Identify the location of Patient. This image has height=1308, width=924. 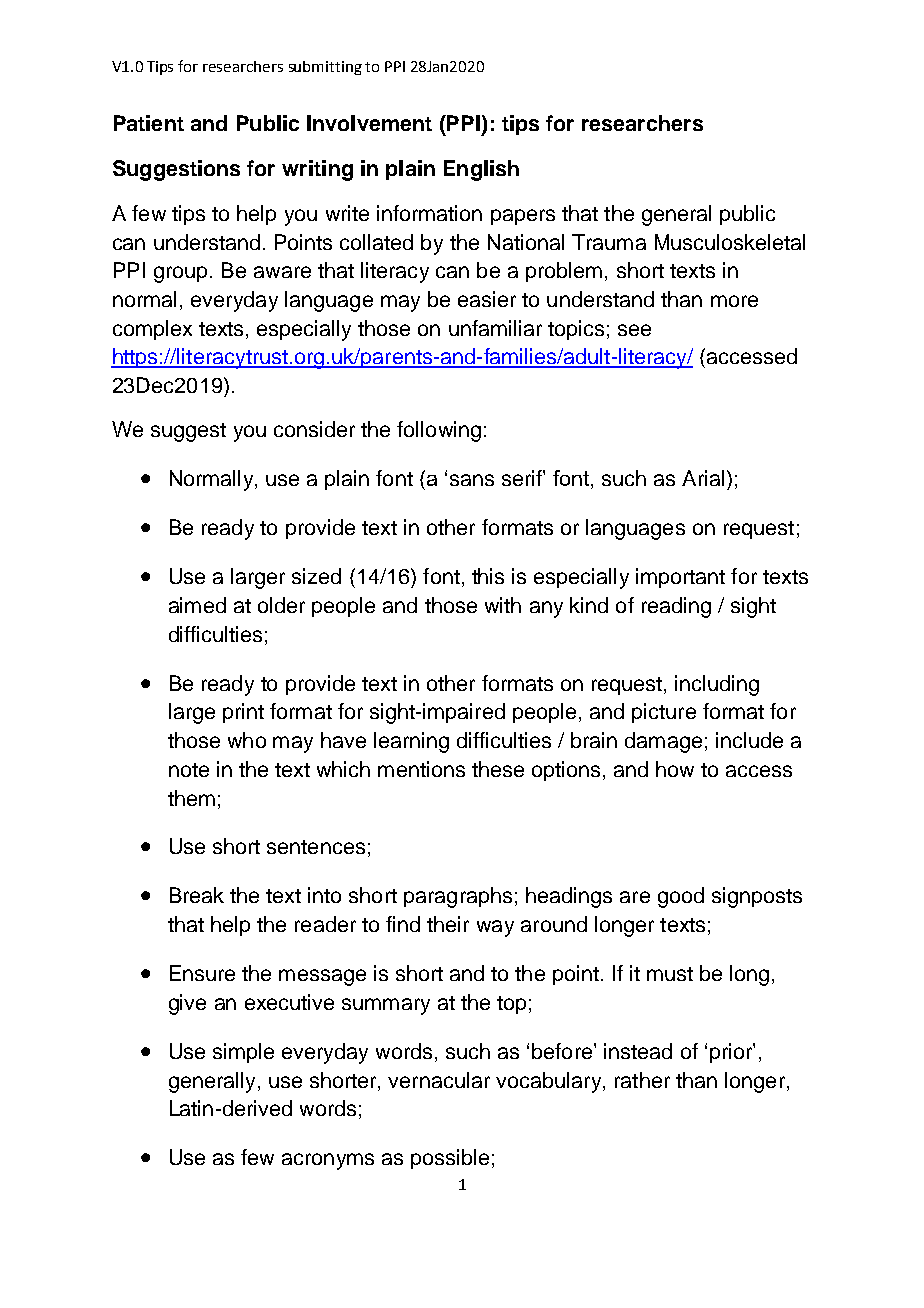
(149, 123).
